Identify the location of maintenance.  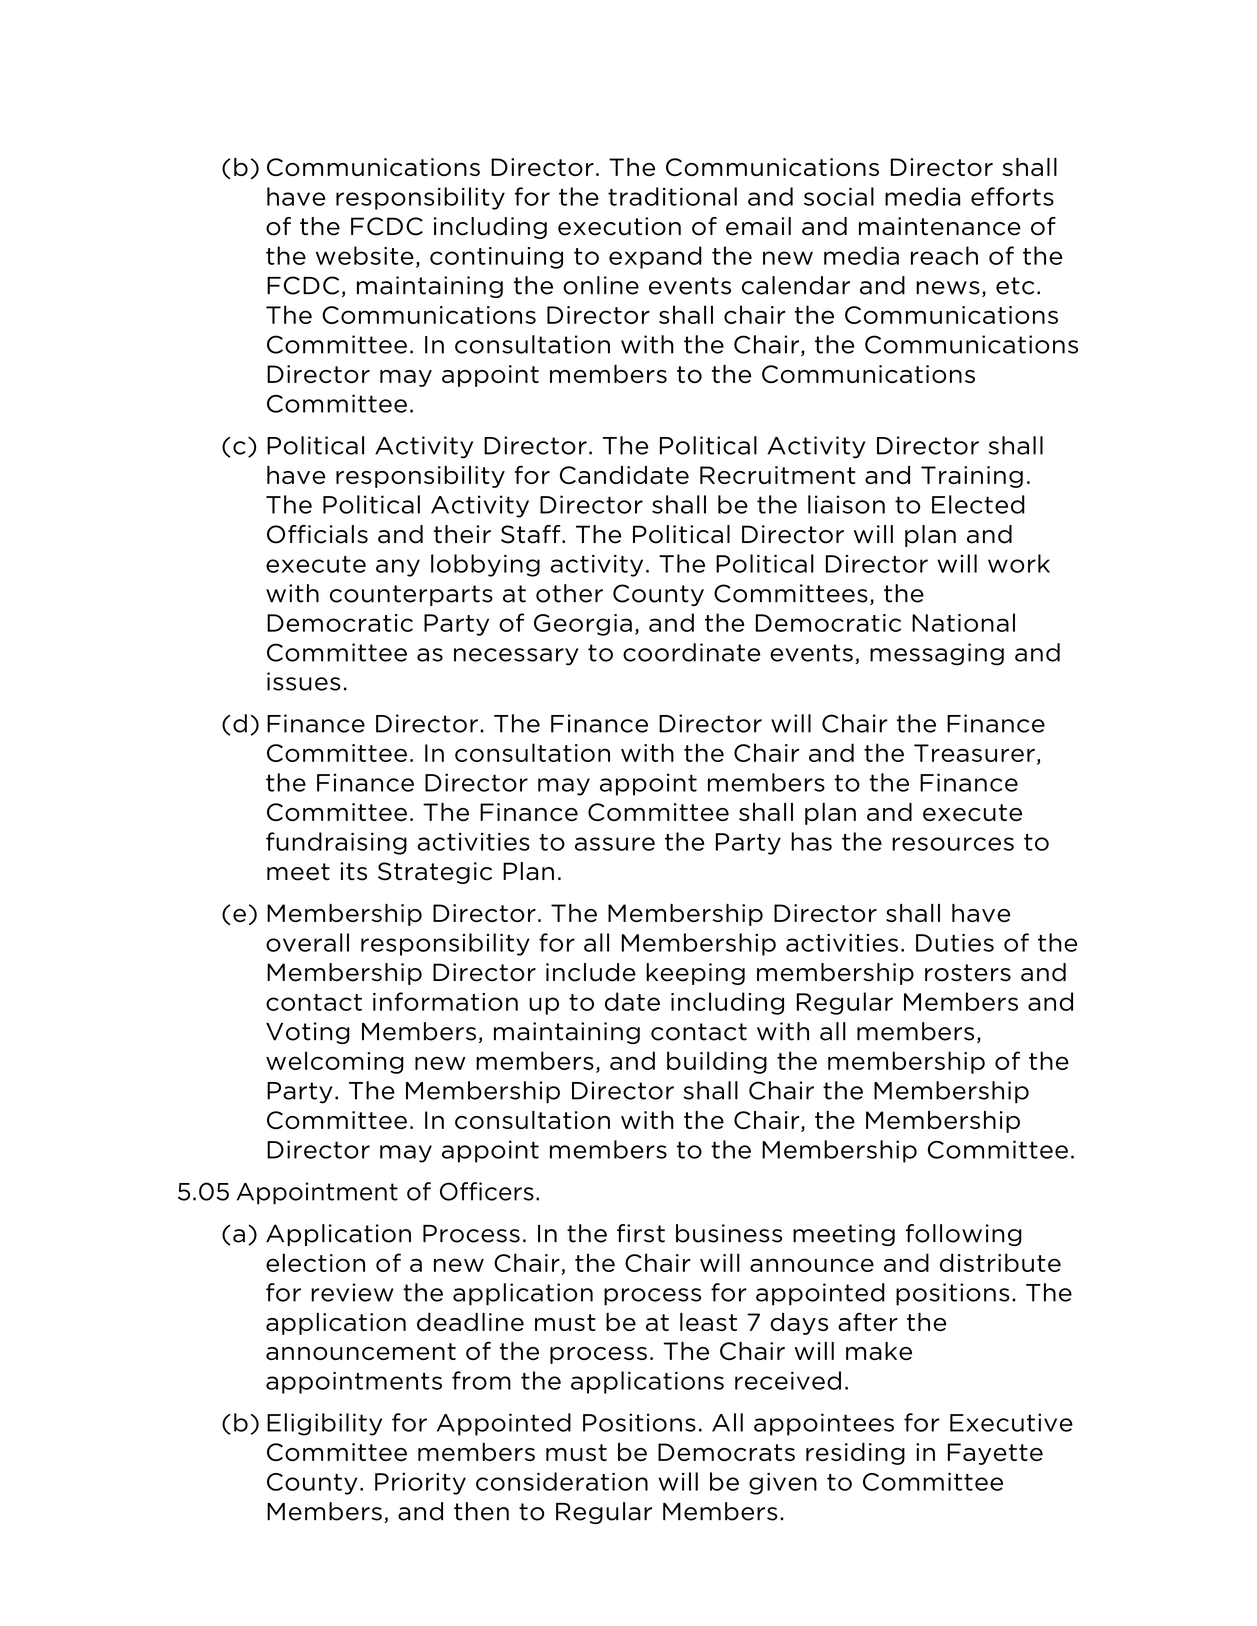
(940, 226).
